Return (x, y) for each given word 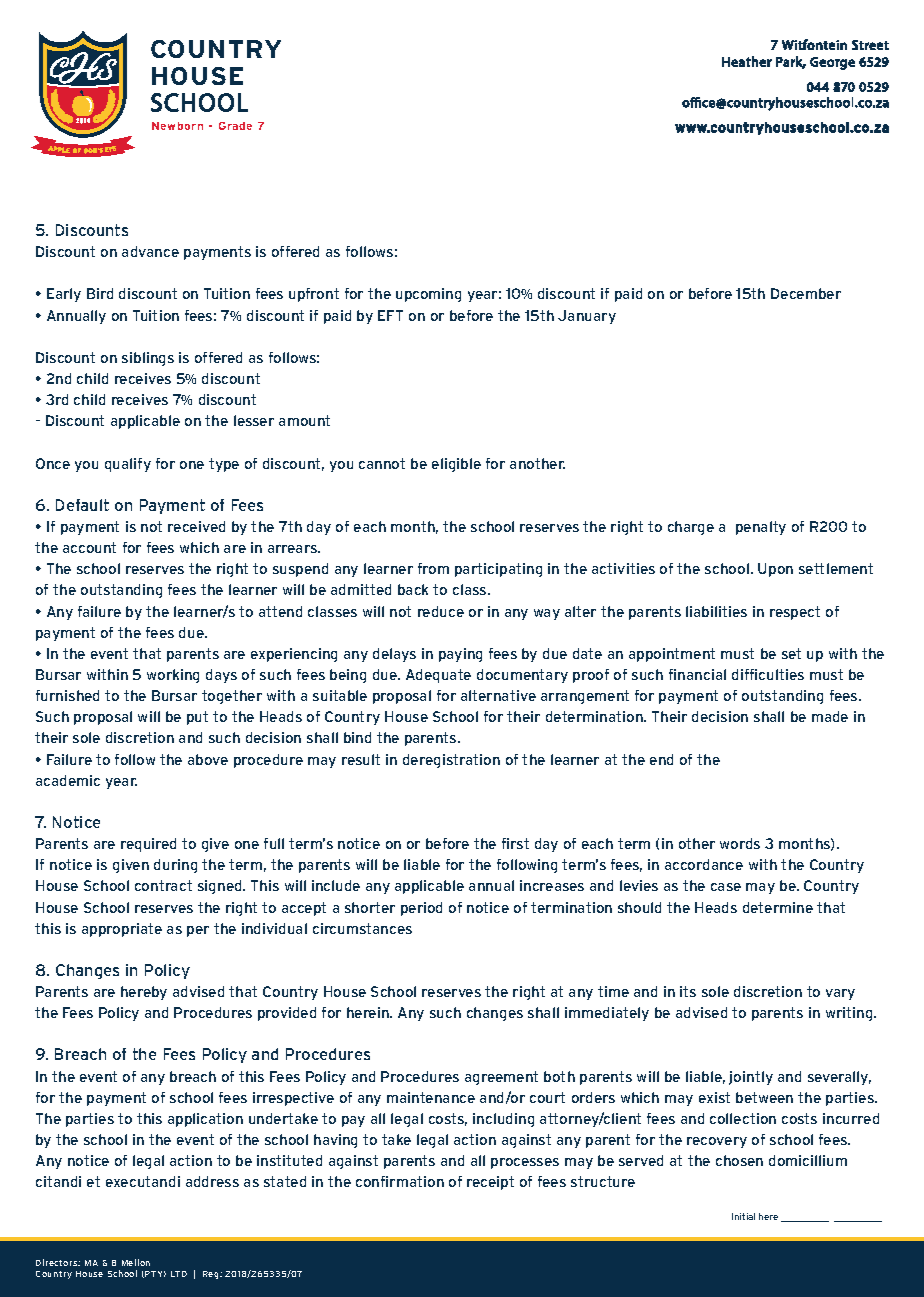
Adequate (438, 676)
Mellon (136, 1262)
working (173, 676)
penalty (761, 528)
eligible (456, 465)
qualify (128, 465)
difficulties (768, 674)
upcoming (428, 295)
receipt (490, 1183)
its (688, 991)
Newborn (177, 126)
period (421, 909)
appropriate (122, 930)
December (806, 293)
